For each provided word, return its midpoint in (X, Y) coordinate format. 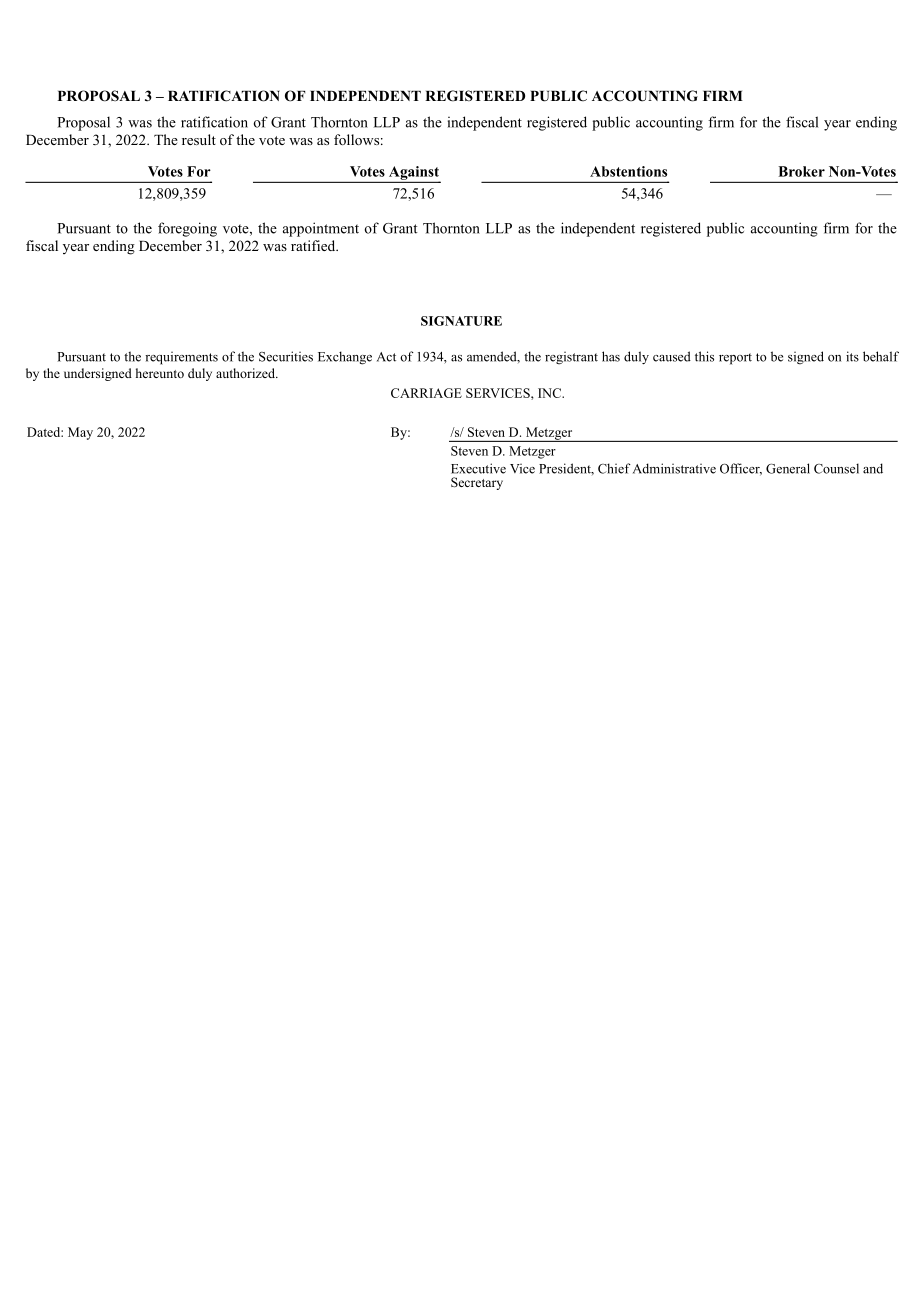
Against (414, 174)
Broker (801, 171)
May (80, 433)
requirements (181, 358)
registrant (571, 358)
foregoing (187, 229)
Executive (478, 468)
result (199, 139)
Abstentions (628, 171)
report (735, 359)
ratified (314, 245)
